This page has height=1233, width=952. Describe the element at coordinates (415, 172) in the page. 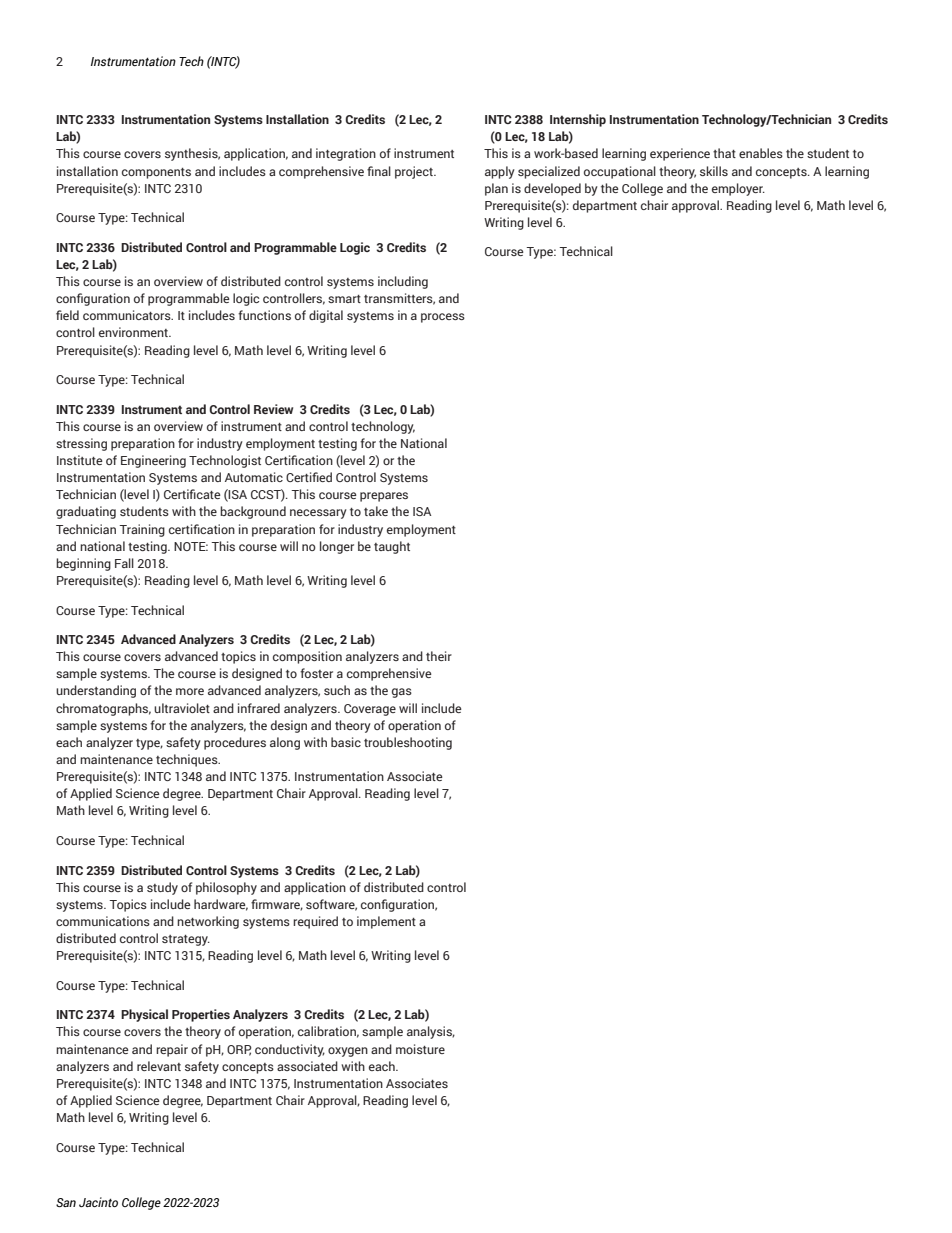

I see `project` at that location.
